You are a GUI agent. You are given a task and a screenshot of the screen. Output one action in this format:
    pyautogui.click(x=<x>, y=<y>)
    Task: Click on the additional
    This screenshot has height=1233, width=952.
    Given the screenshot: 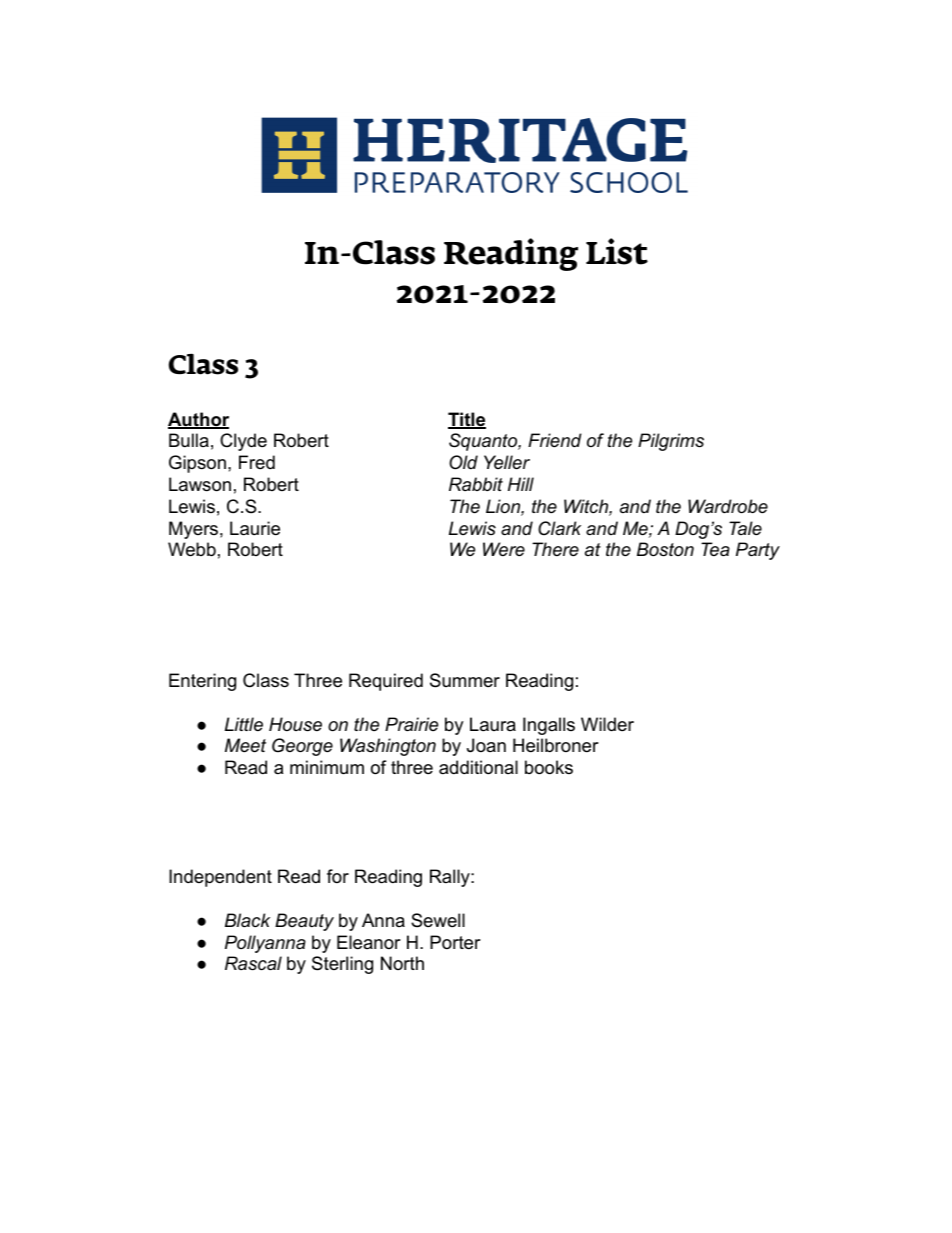 What is the action you would take?
    pyautogui.click(x=478, y=767)
